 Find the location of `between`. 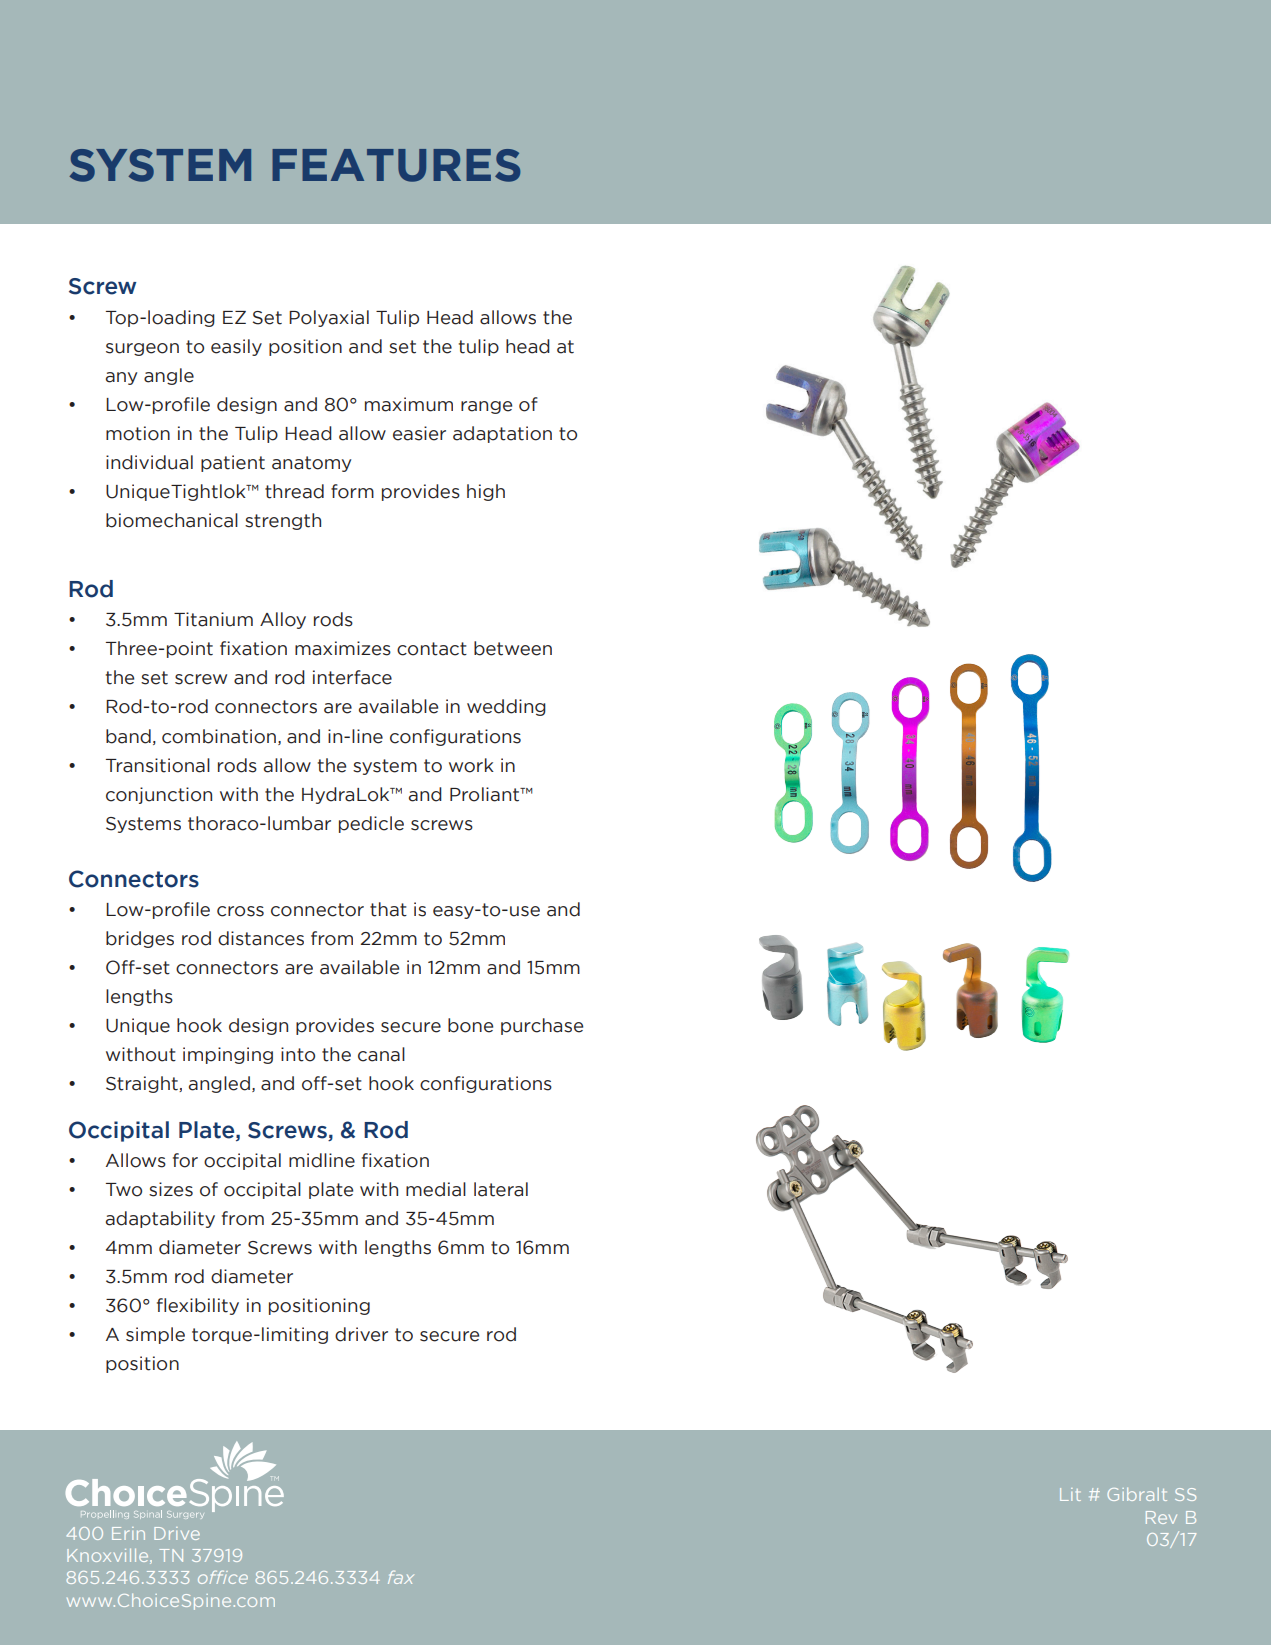

between is located at coordinates (513, 648).
